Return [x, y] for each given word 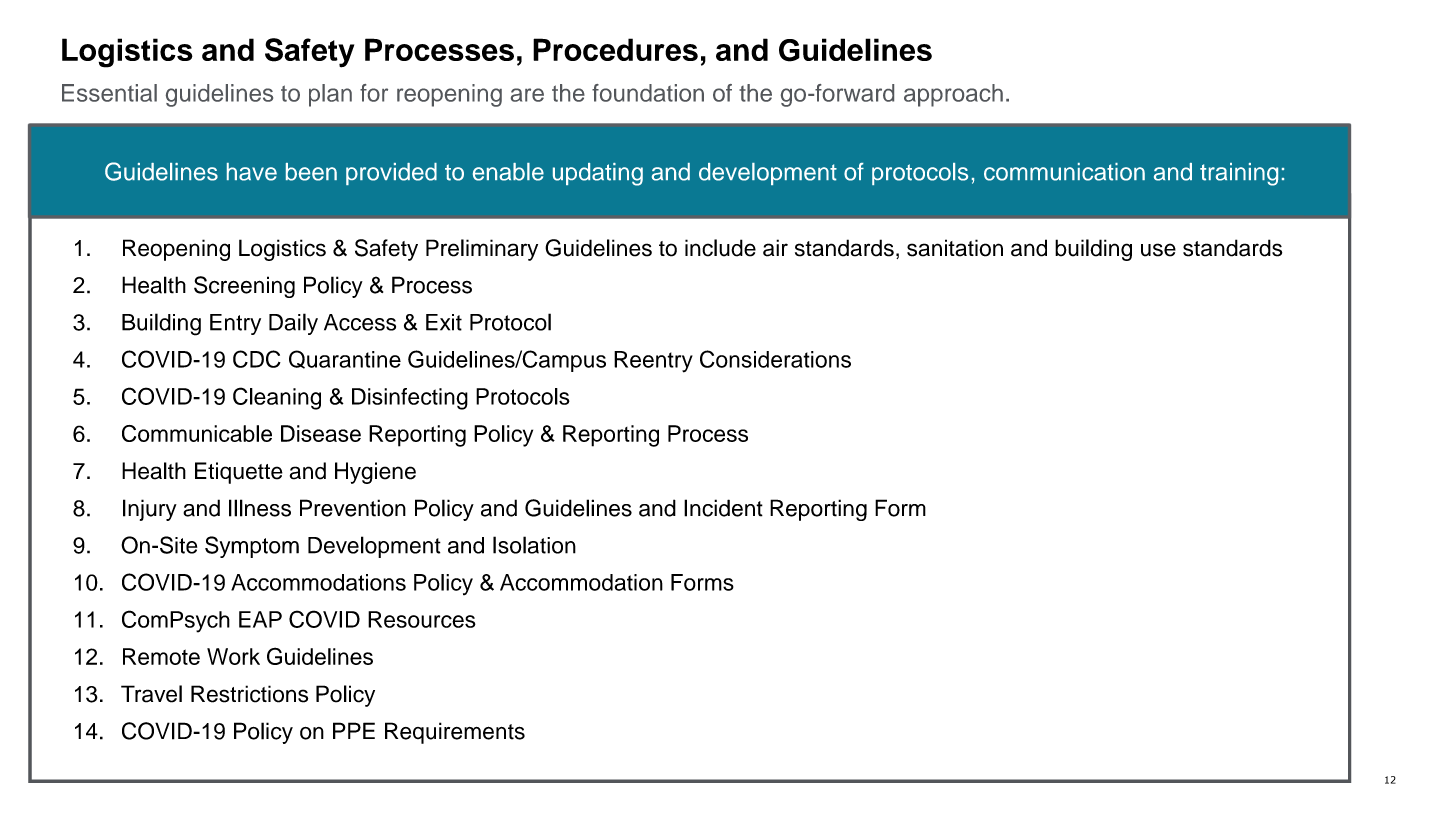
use [1158, 250]
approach [953, 95]
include [720, 248]
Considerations [775, 359]
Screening [244, 287]
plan [330, 95]
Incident [723, 508]
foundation [648, 93]
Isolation [534, 545]
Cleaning [277, 398]
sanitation [955, 248]
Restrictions [249, 694]
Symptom [252, 547]
